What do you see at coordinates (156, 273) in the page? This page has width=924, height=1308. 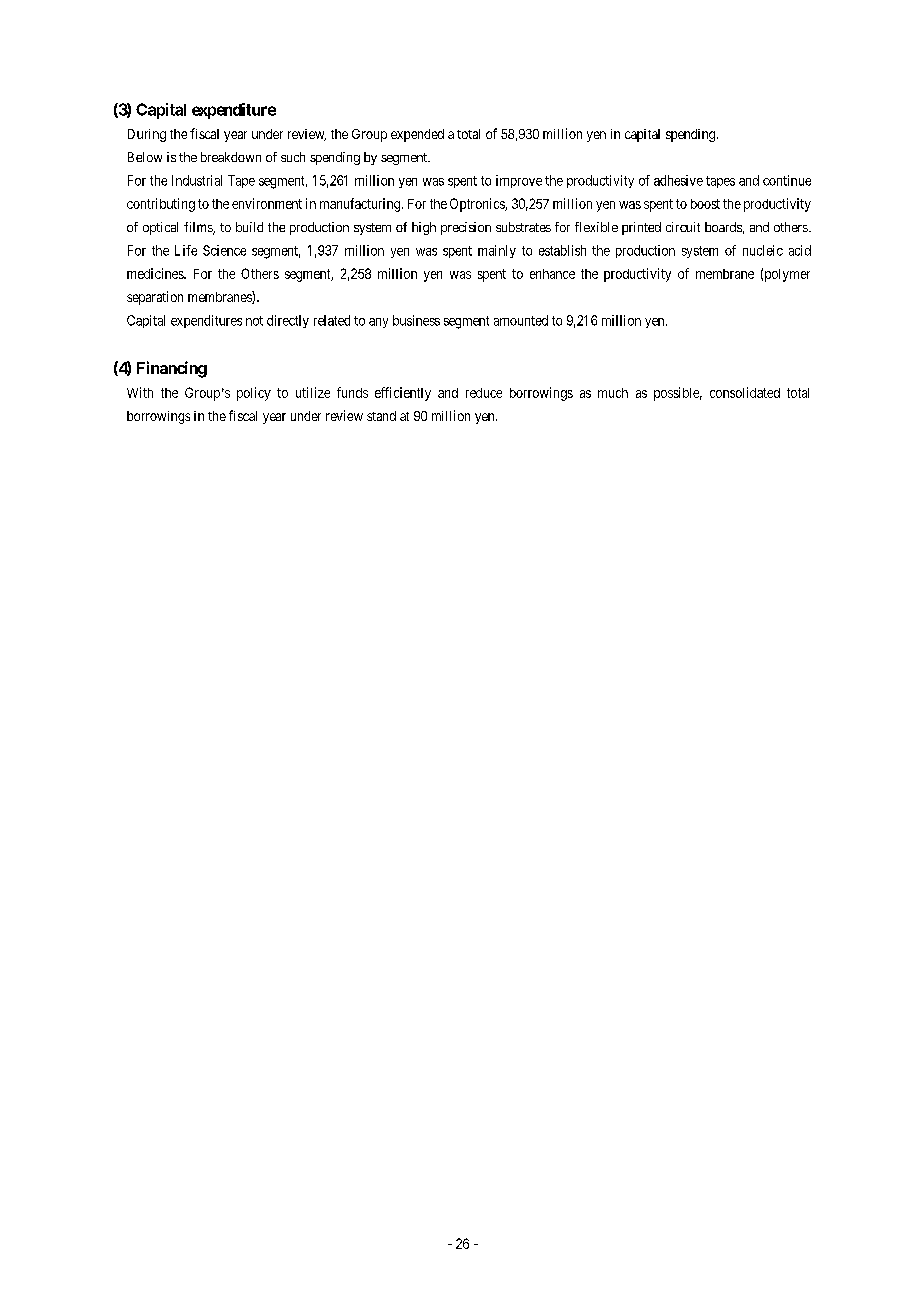 I see `medicines` at bounding box center [156, 273].
